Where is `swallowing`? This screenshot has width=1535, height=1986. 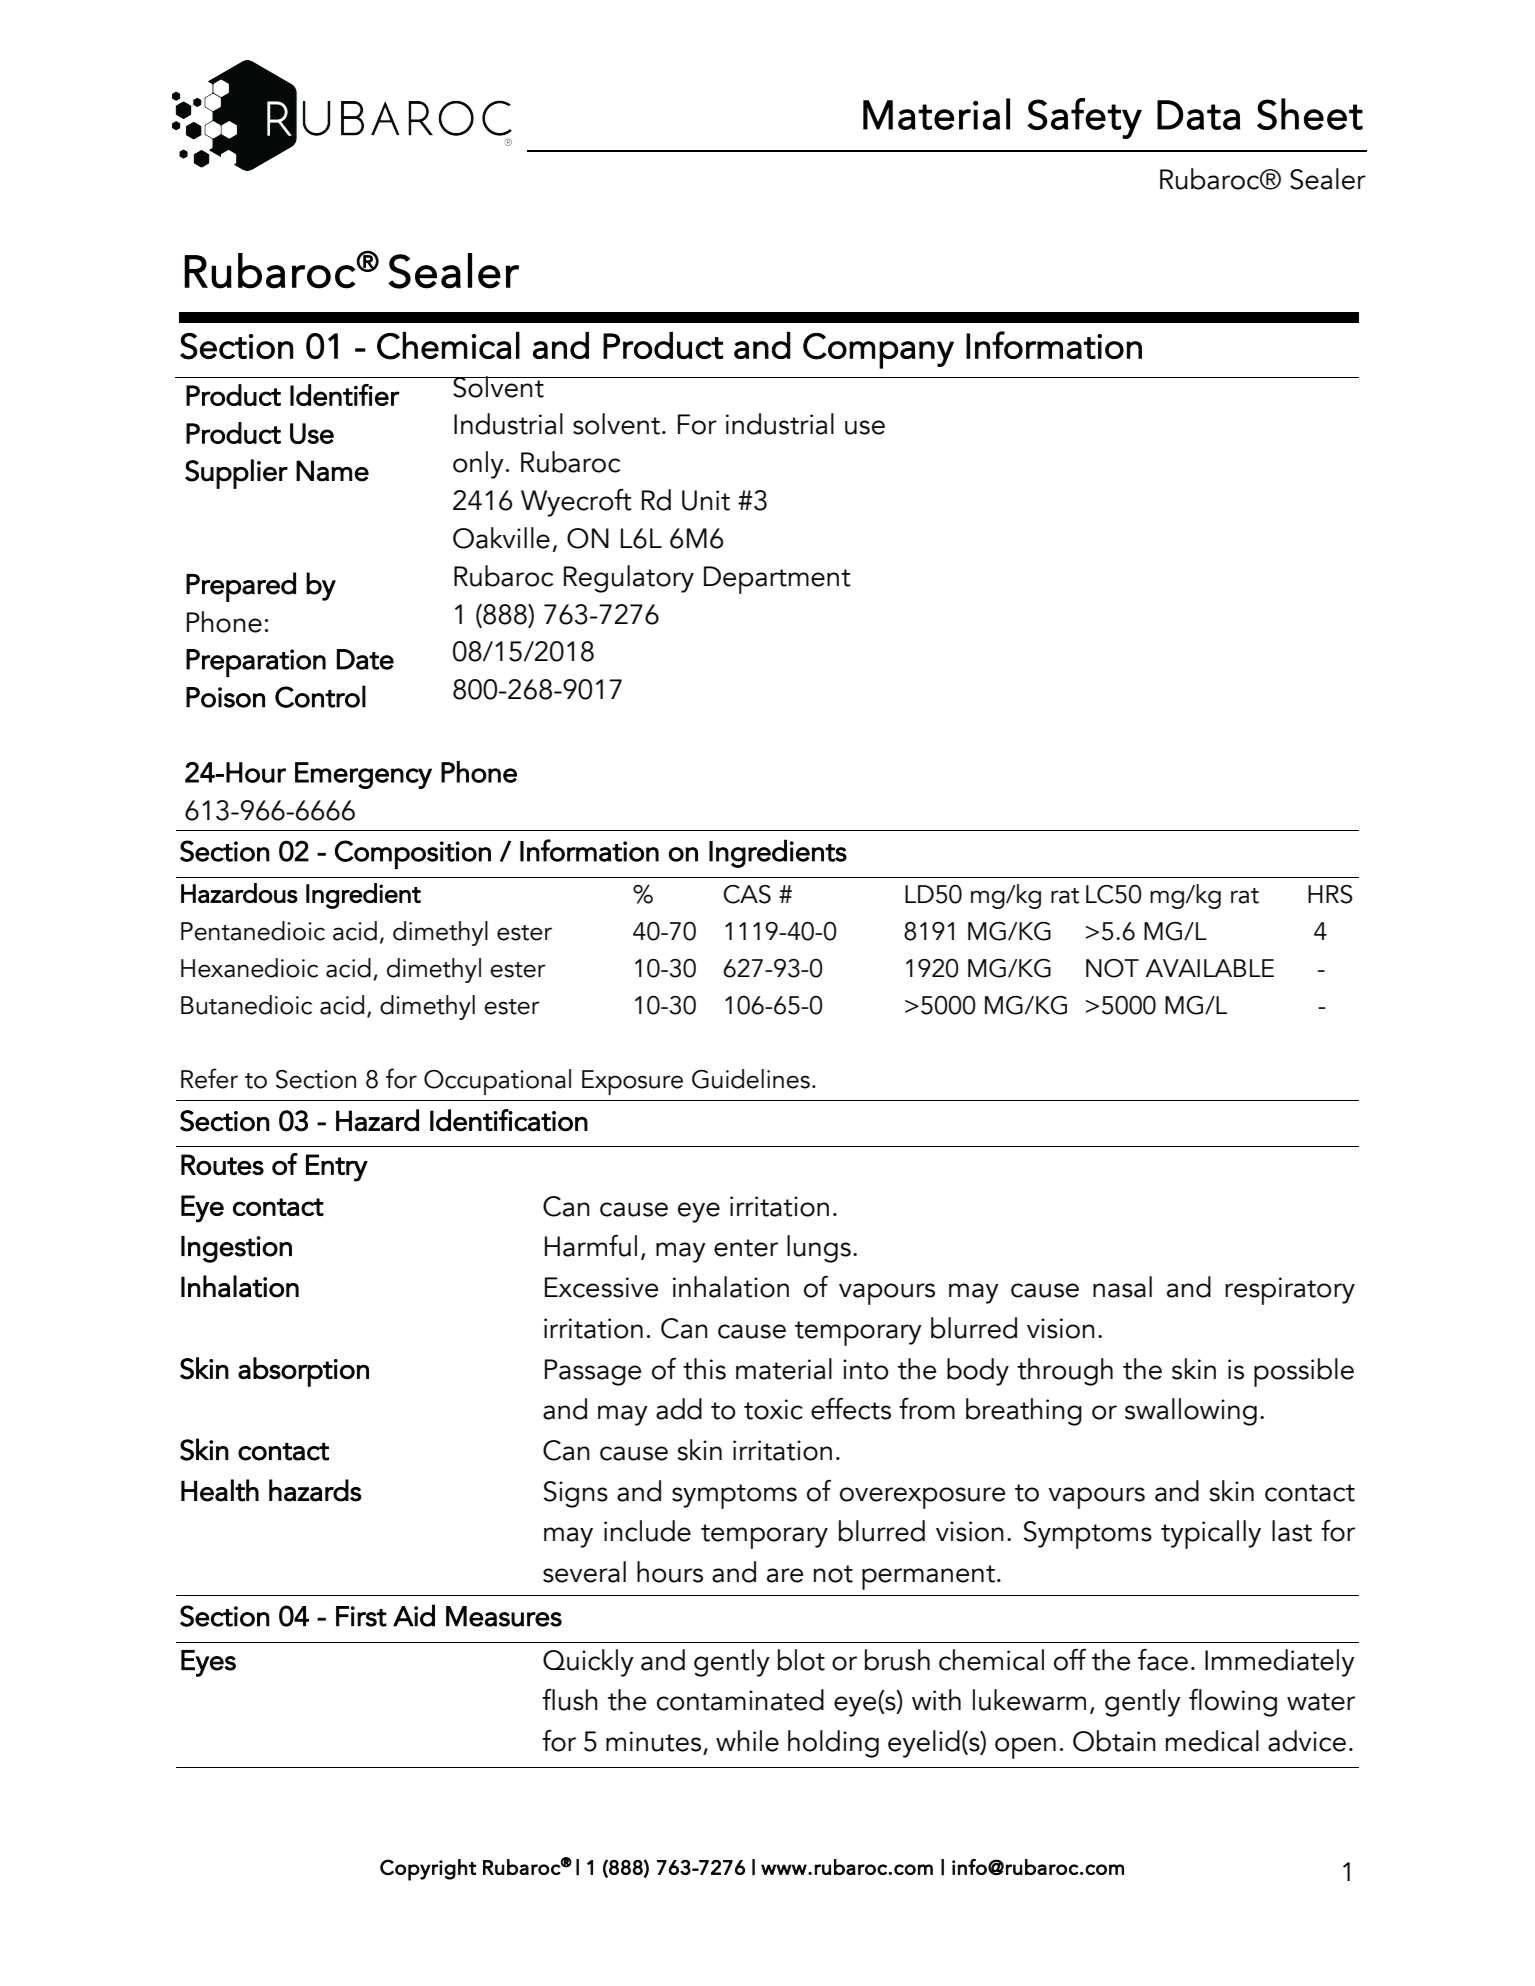
swallowing is located at coordinates (1191, 1412).
